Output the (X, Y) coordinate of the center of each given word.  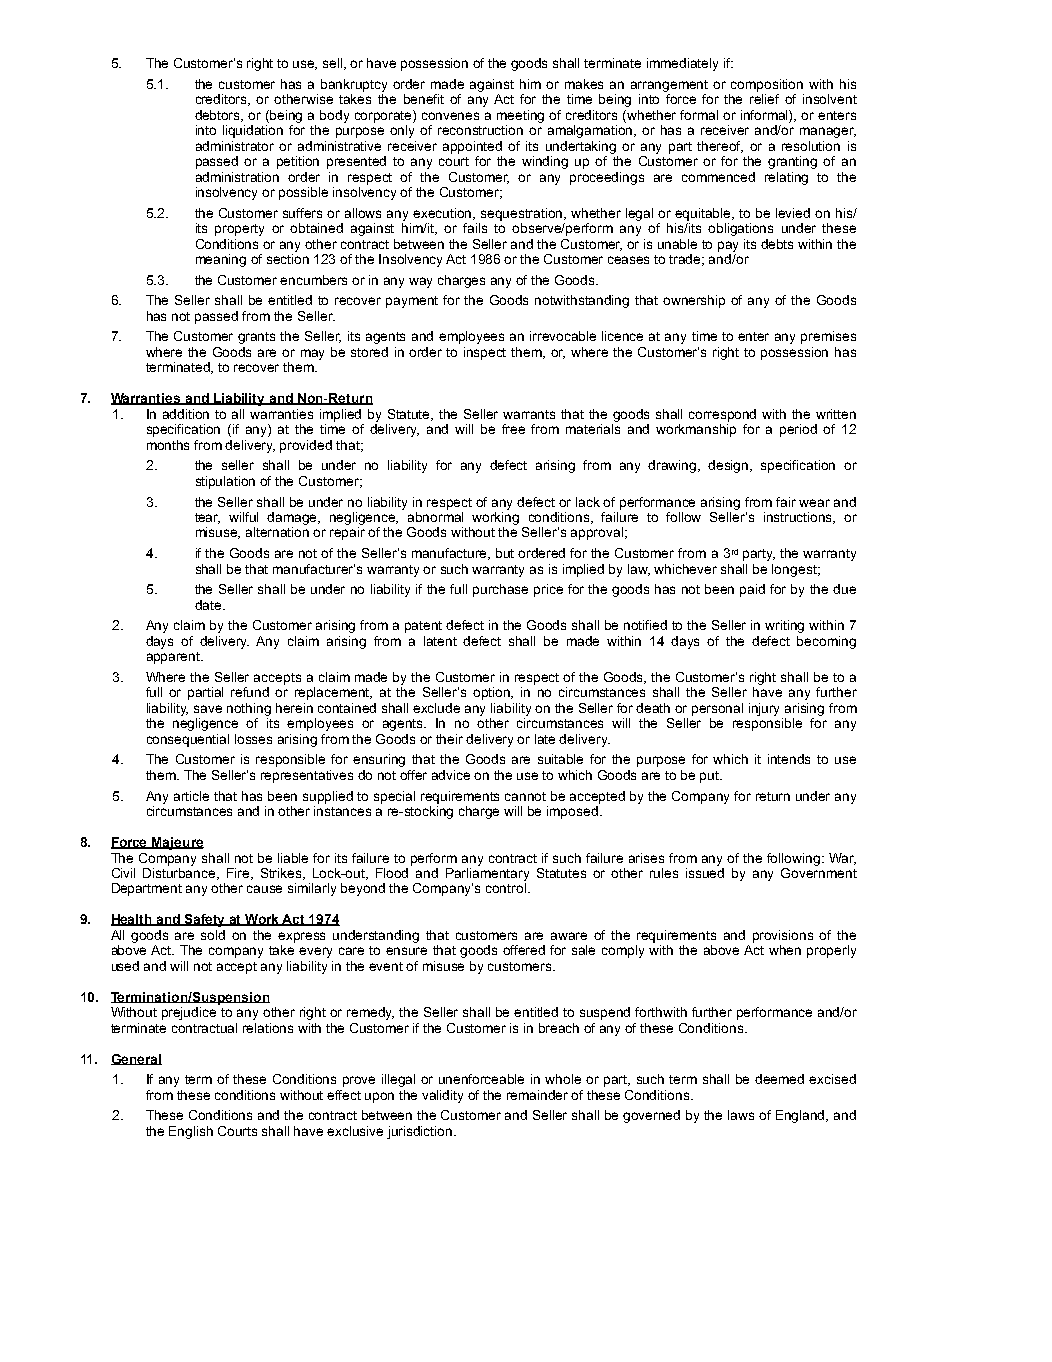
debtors (219, 116)
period (798, 430)
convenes (450, 116)
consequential (188, 740)
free (513, 429)
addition (186, 414)
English (191, 1132)
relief (764, 99)
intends (789, 759)
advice (451, 775)
